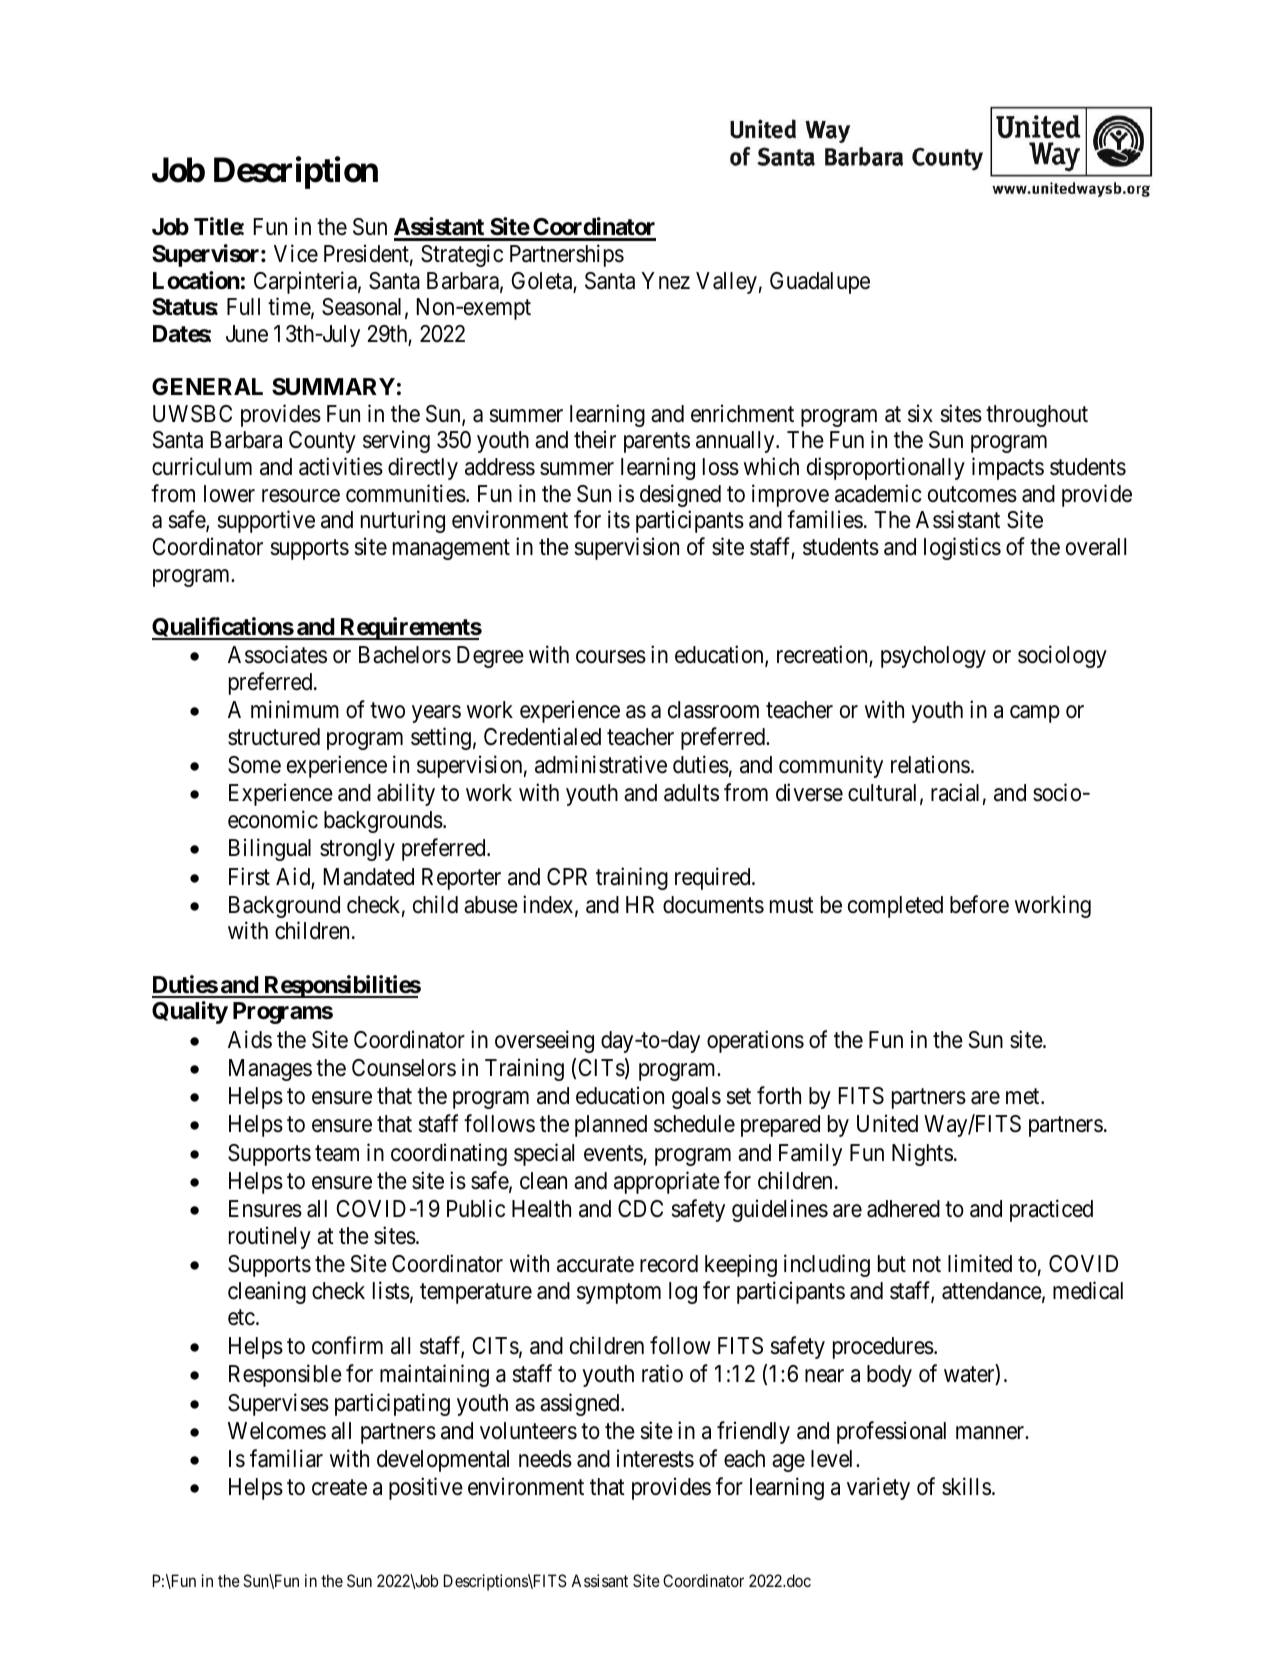 This page has width=1288, height=1667. What do you see at coordinates (296, 253) in the page?
I see `Vice` at bounding box center [296, 253].
